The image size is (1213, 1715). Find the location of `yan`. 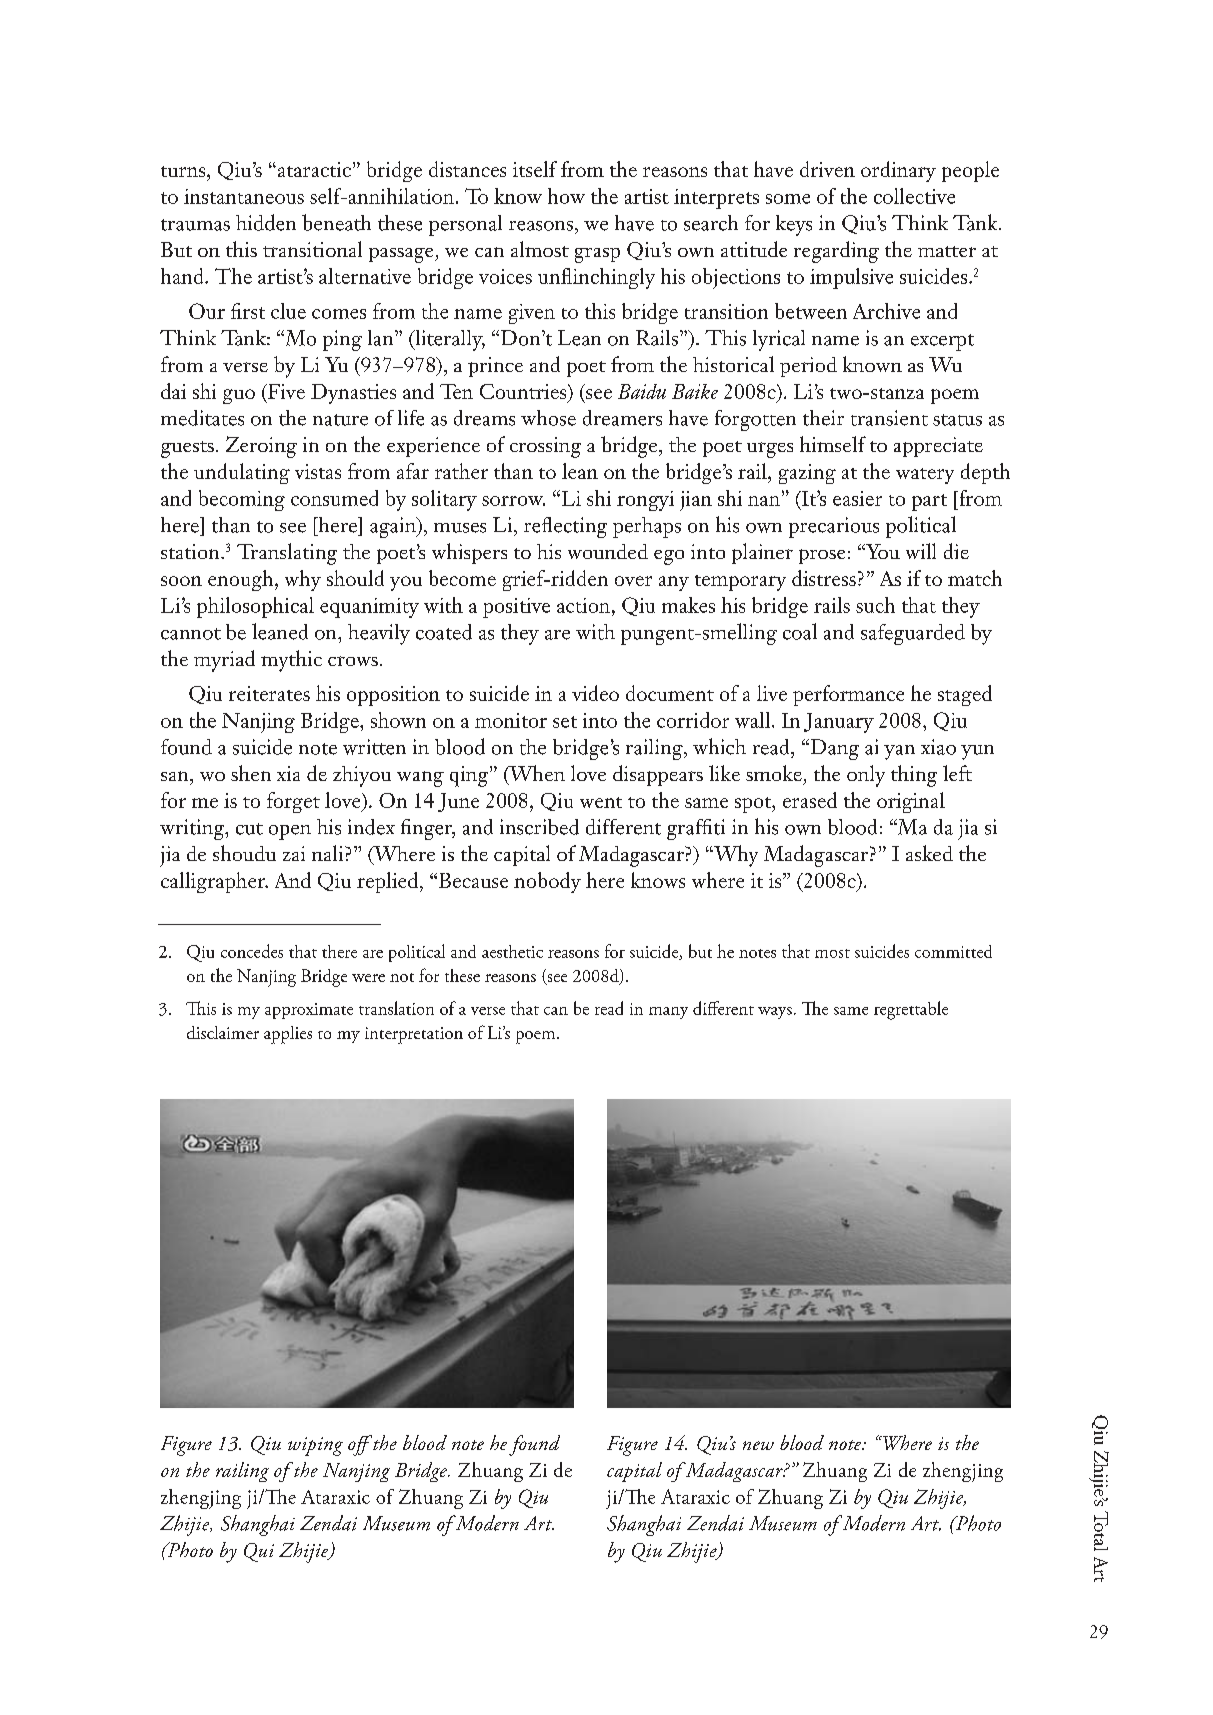

yan is located at coordinates (899, 752).
